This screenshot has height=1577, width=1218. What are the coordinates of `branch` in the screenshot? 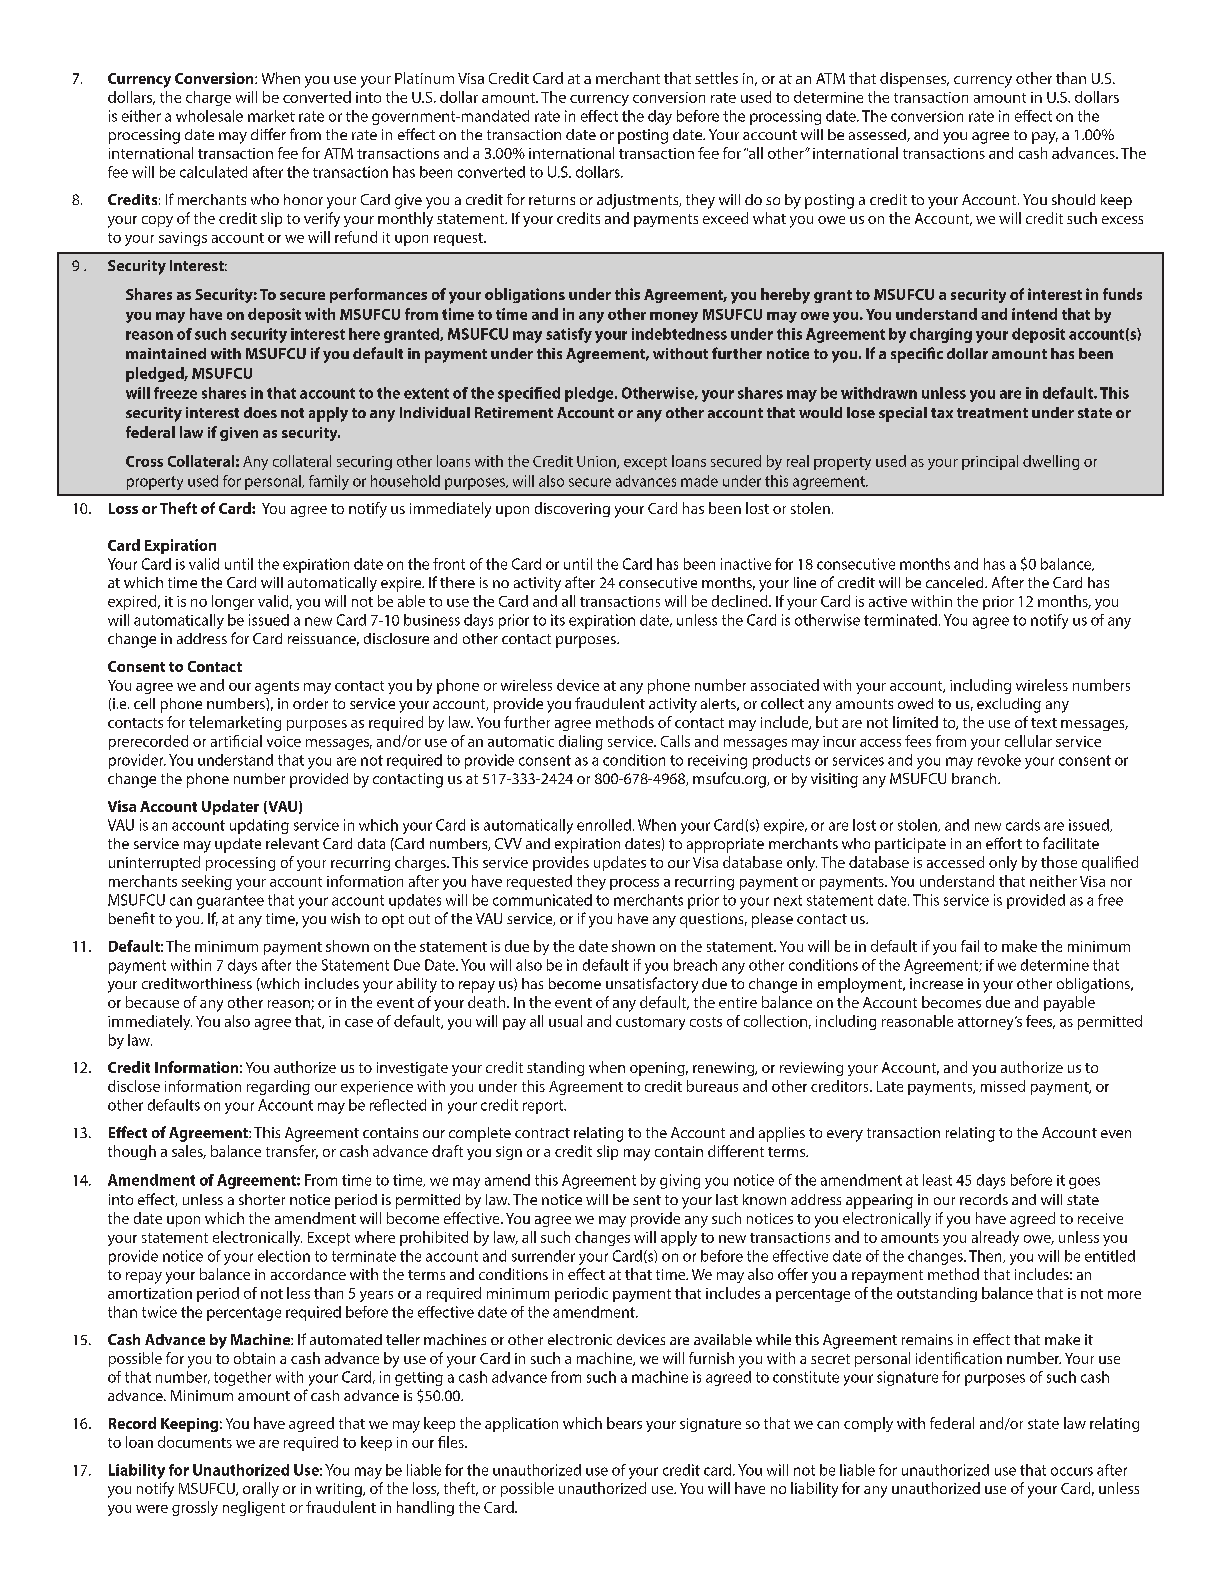 It's located at (975, 778).
